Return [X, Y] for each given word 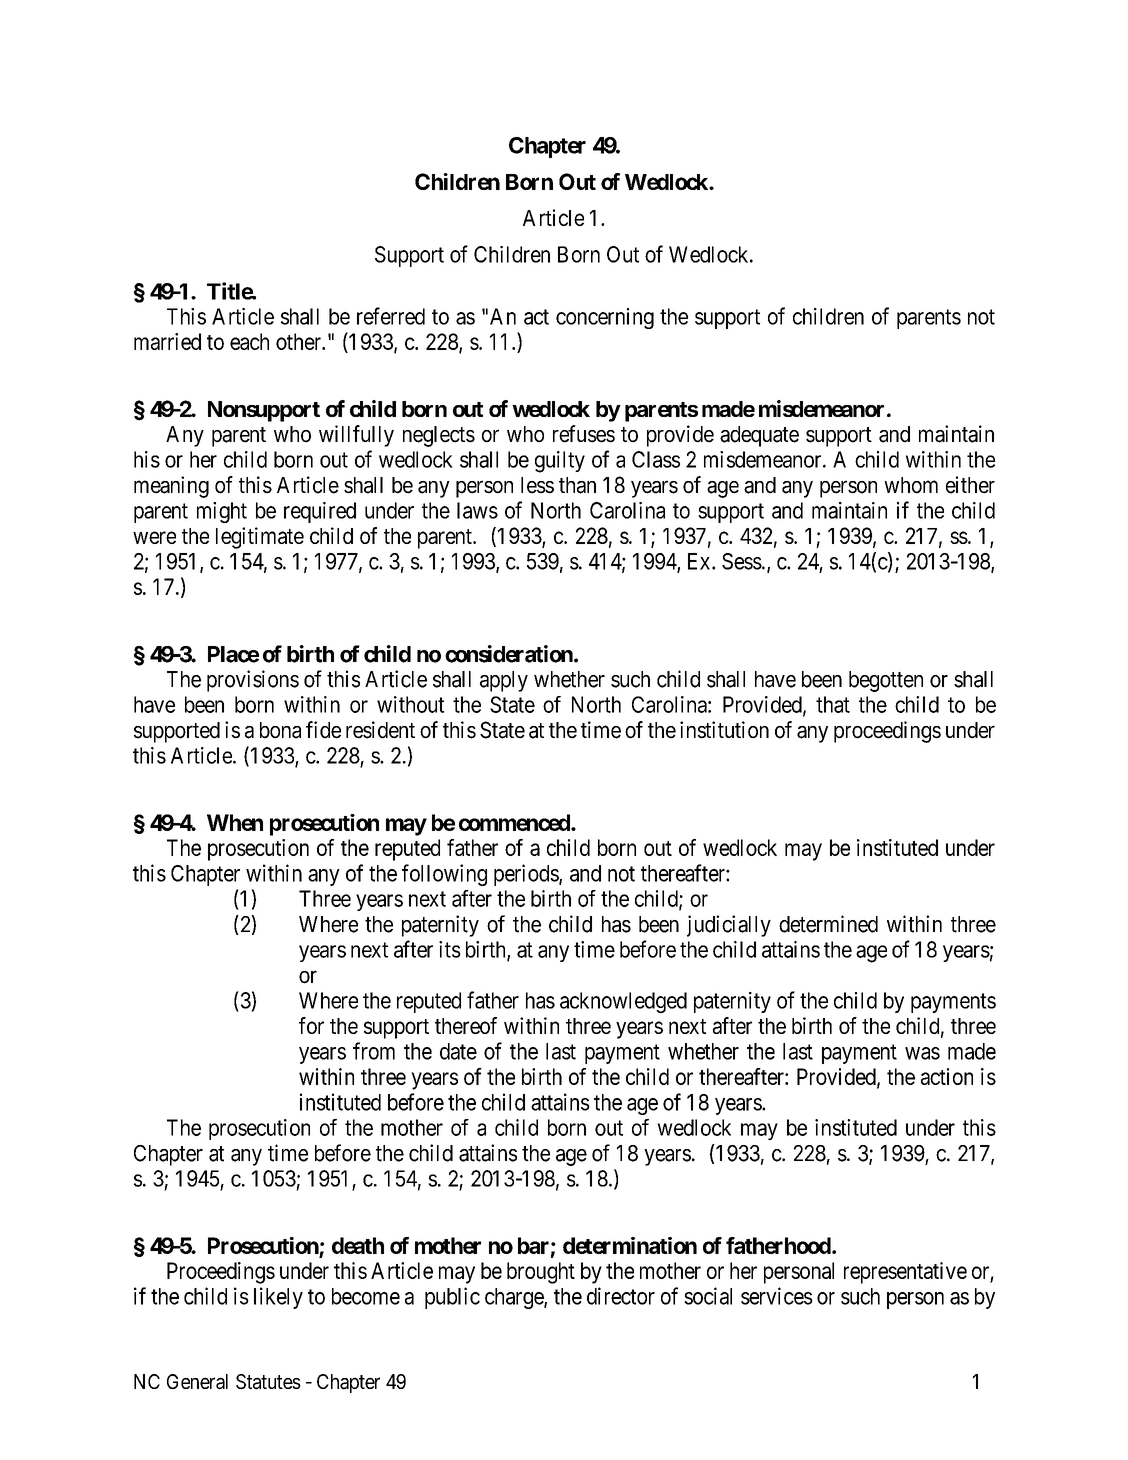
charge [515, 1298]
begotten [886, 681]
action [947, 1076]
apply [504, 681]
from [374, 1051]
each [249, 341]
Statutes [268, 1382]
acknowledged [623, 1002]
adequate [759, 436]
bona [280, 730]
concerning [605, 318]
